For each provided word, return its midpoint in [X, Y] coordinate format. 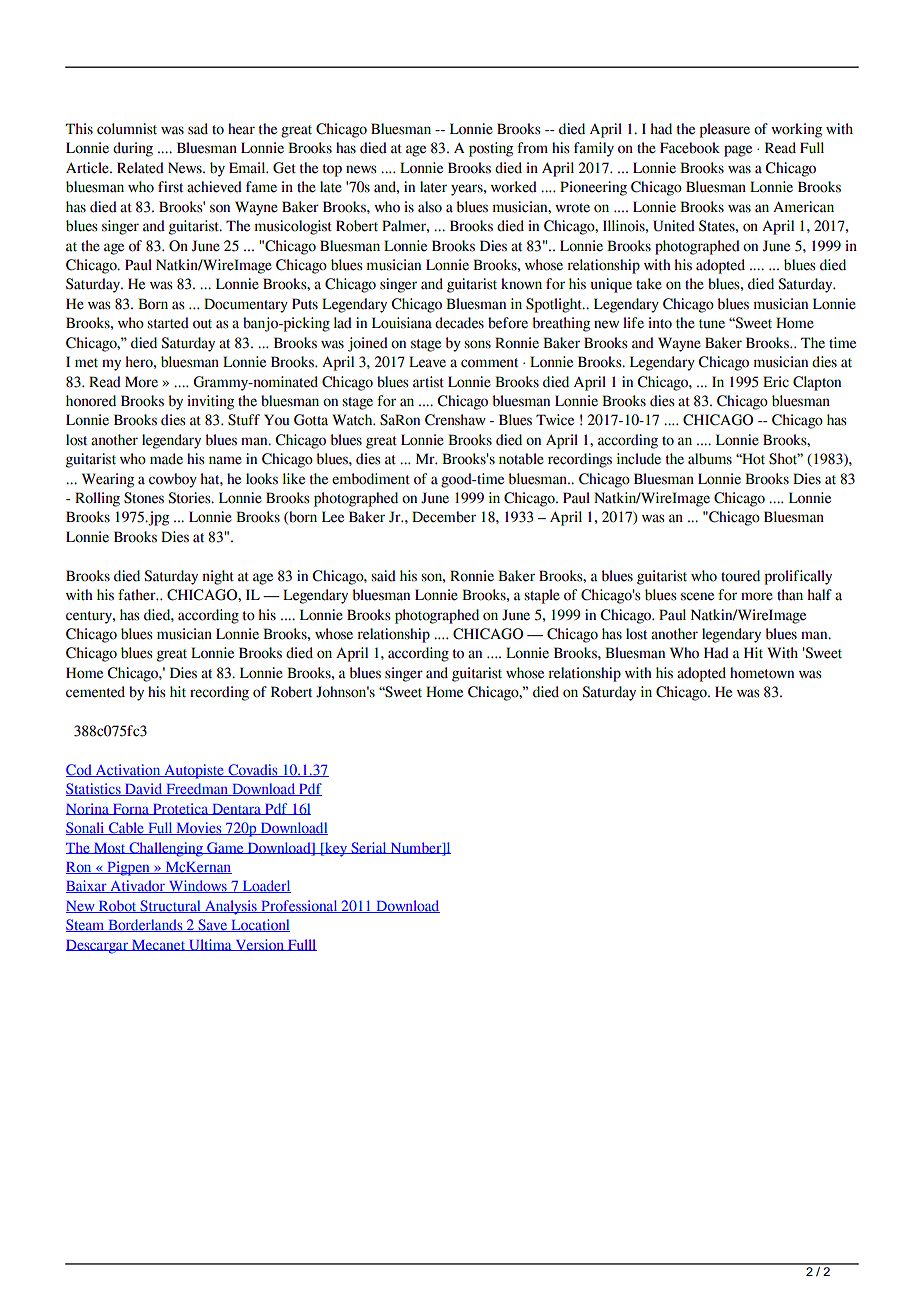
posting [491, 149]
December [444, 517]
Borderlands [145, 925]
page [738, 151]
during [133, 149]
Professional [299, 906]
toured [740, 576]
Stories [190, 498]
